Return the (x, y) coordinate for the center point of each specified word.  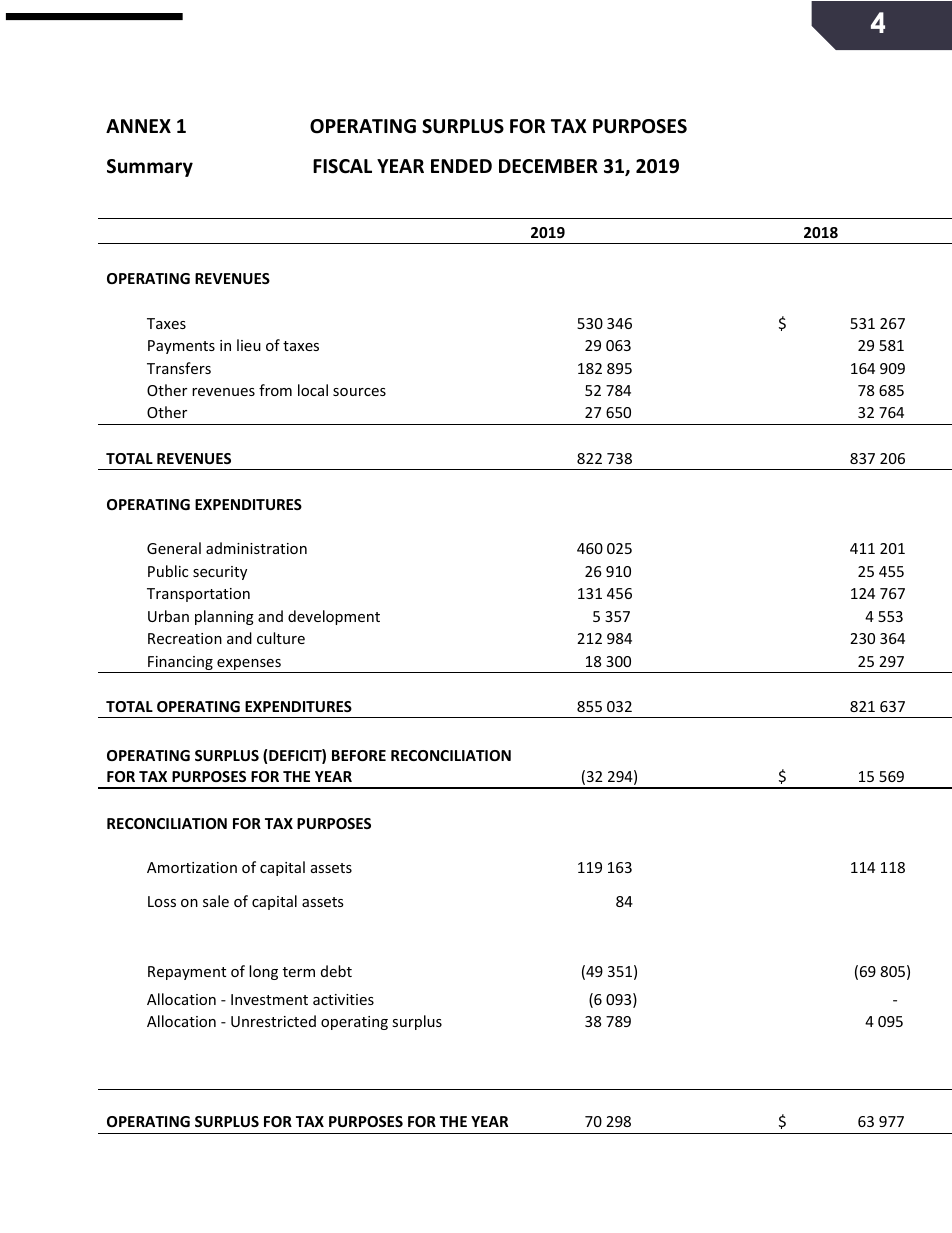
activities (343, 999)
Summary (150, 168)
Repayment (187, 973)
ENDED (461, 166)
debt (336, 971)
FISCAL (342, 166)
